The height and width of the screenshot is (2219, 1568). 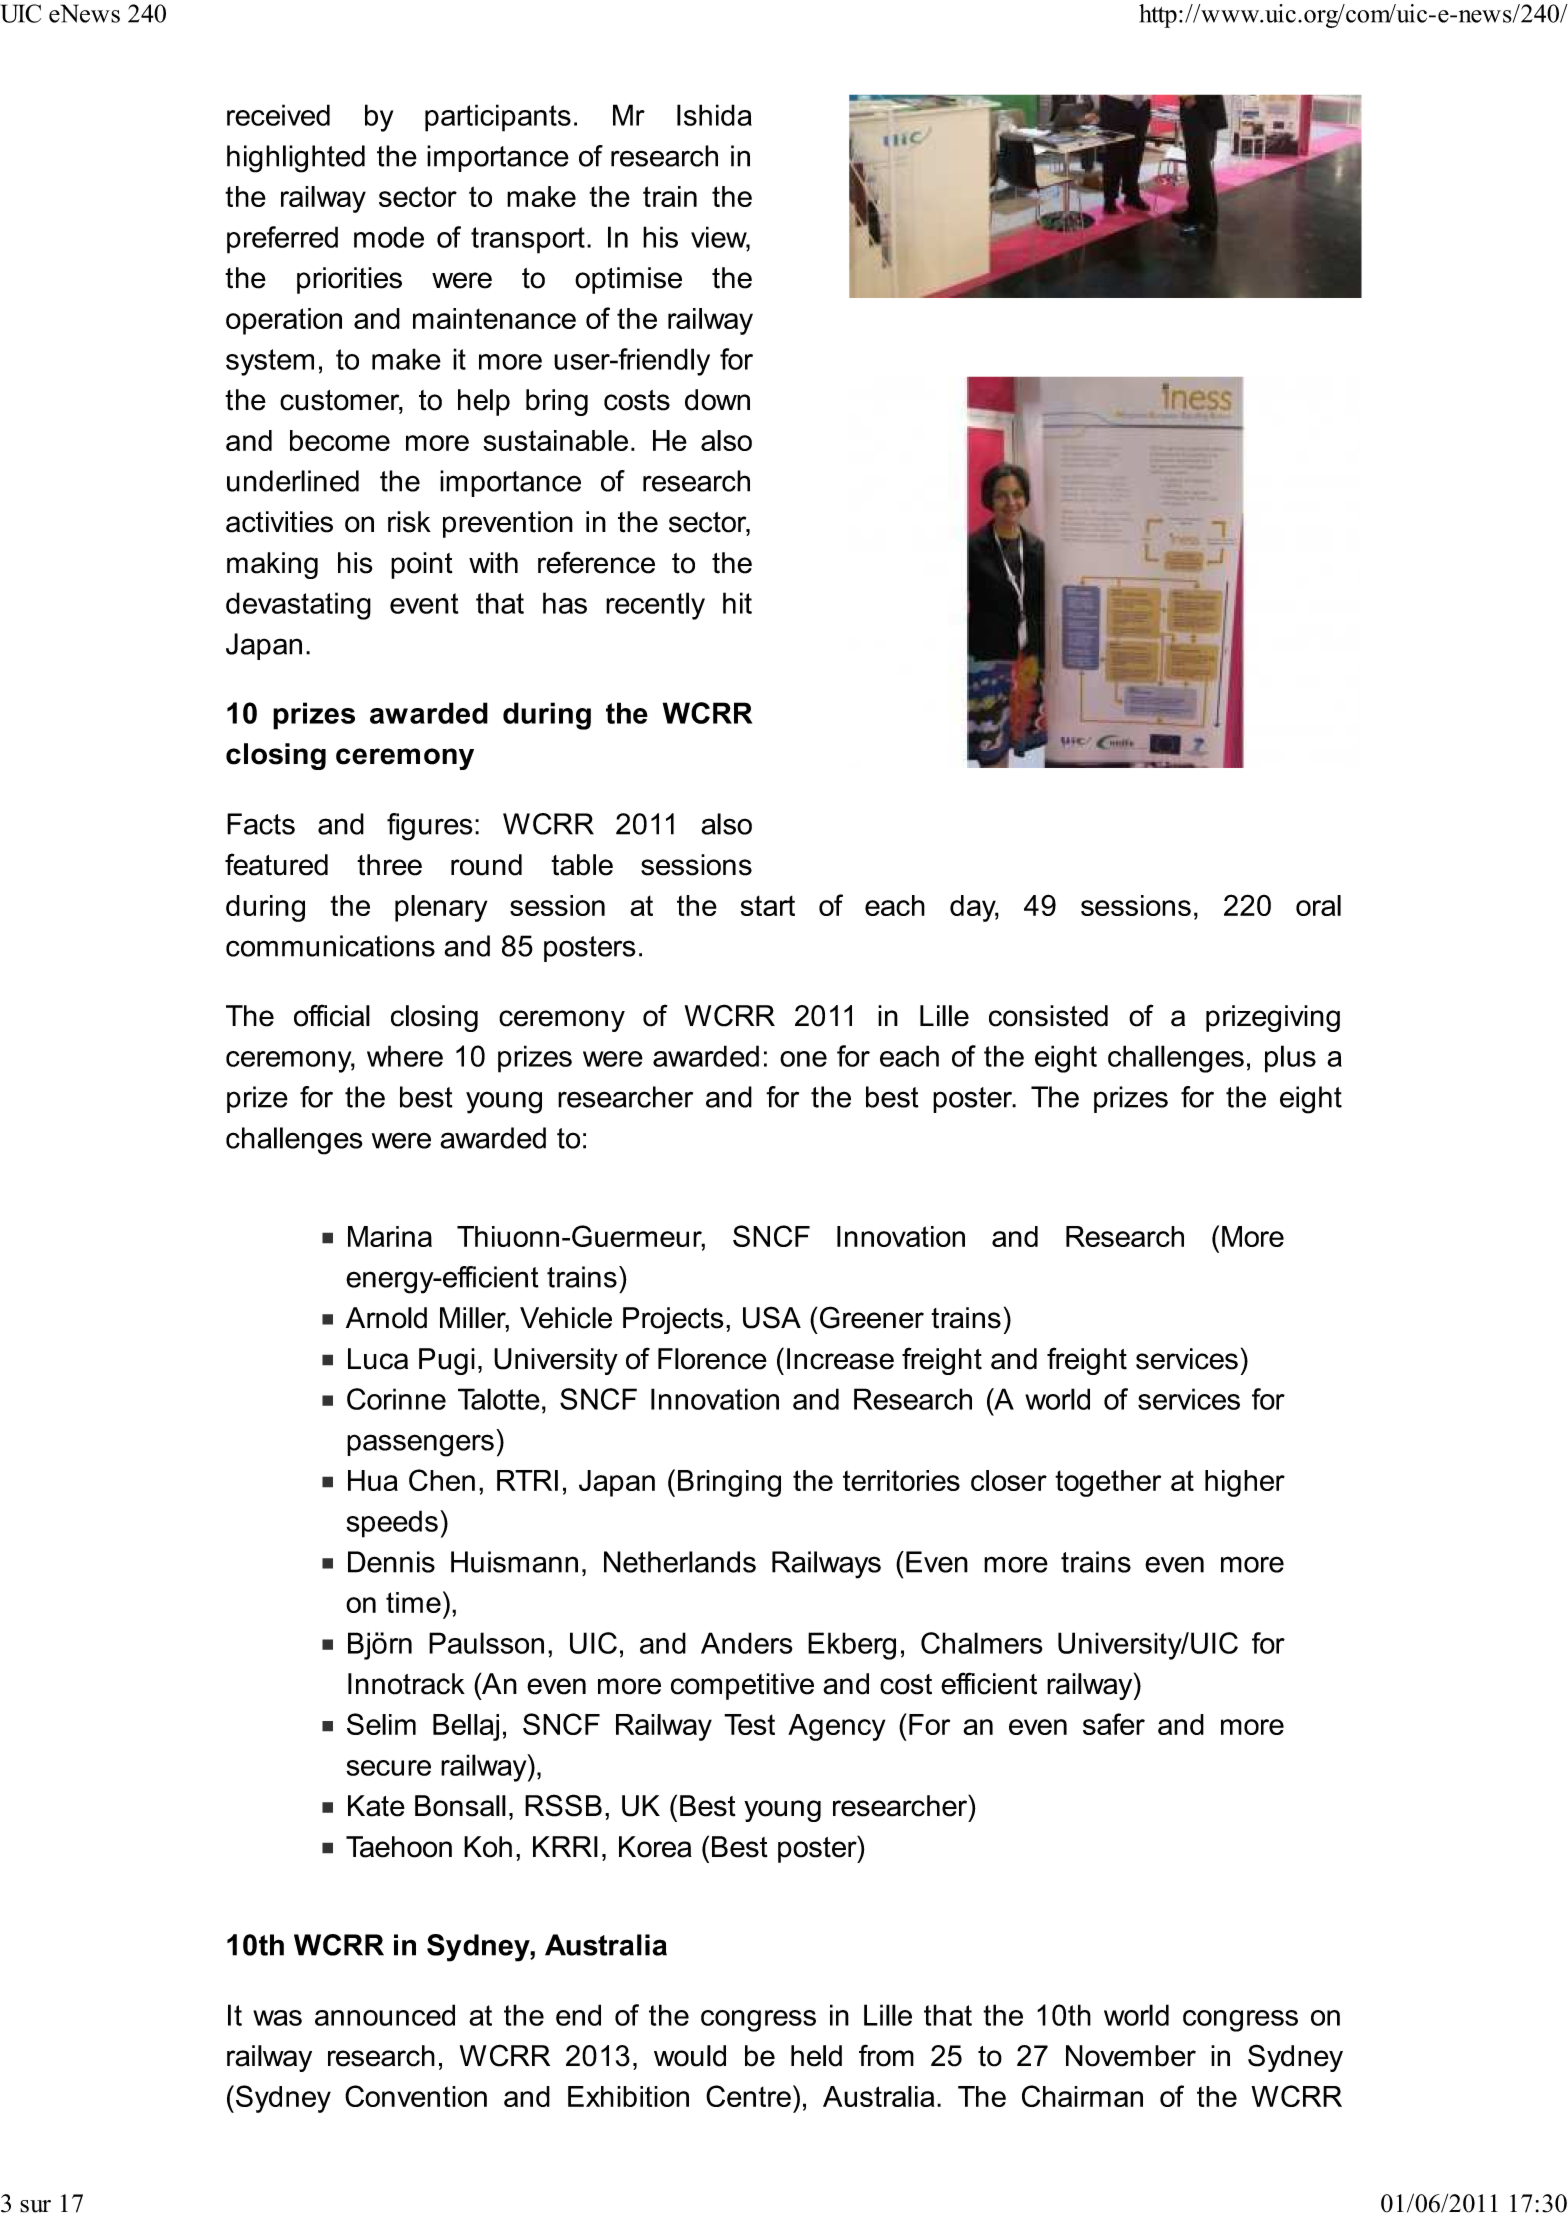 I want to click on highlighted, so click(x=296, y=159).
